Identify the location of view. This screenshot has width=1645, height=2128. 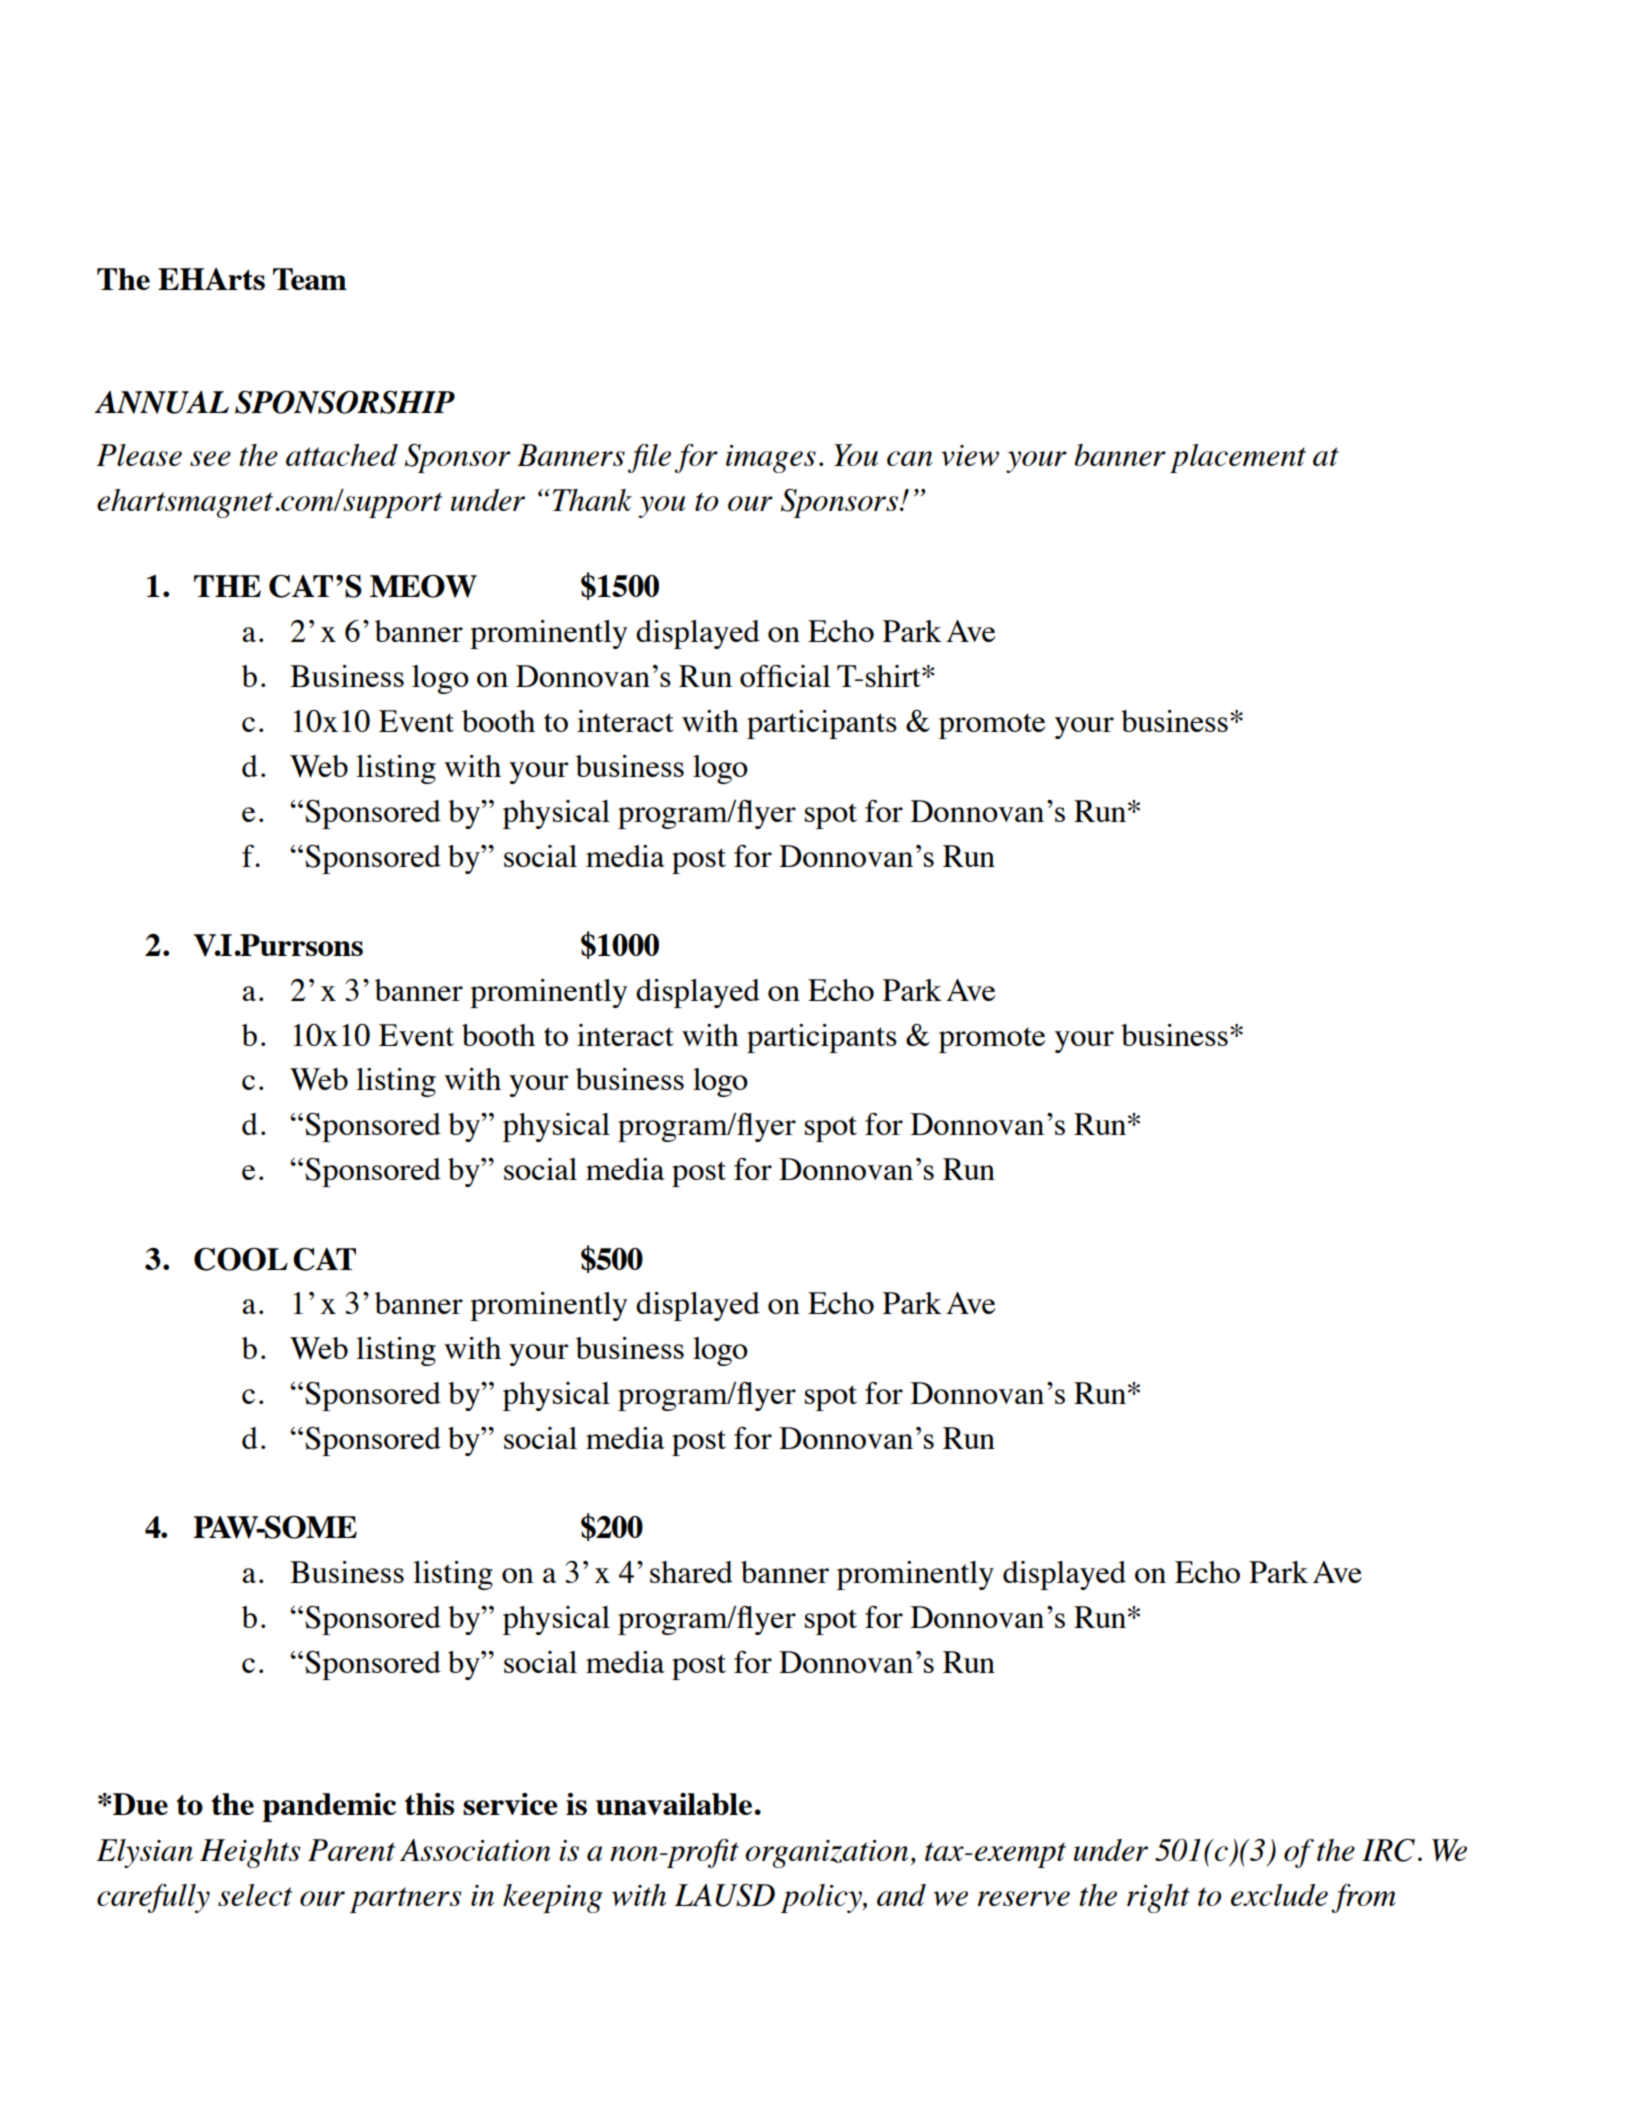
(970, 455).
